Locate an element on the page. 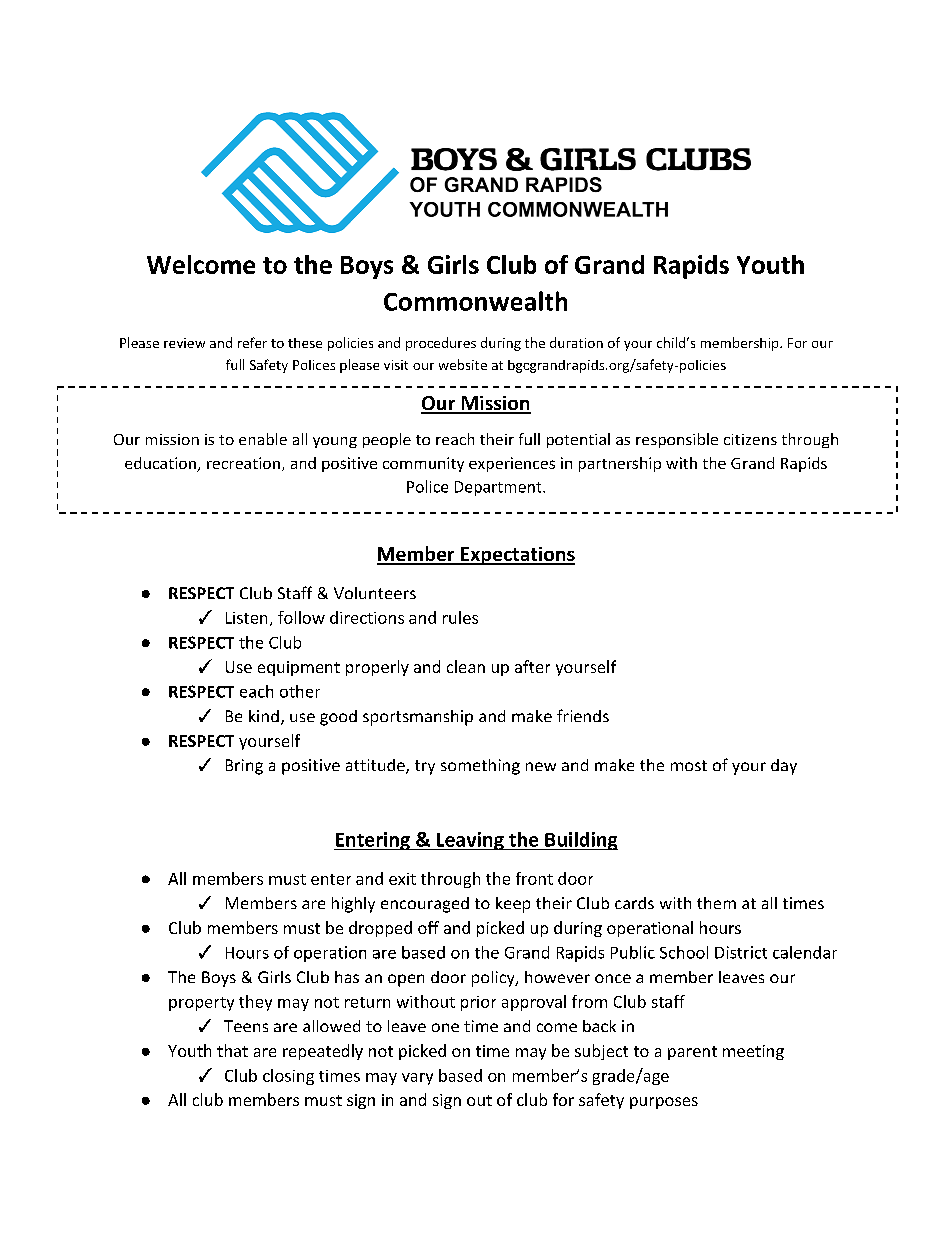 The image size is (952, 1233). Commonwealth is located at coordinates (475, 301).
